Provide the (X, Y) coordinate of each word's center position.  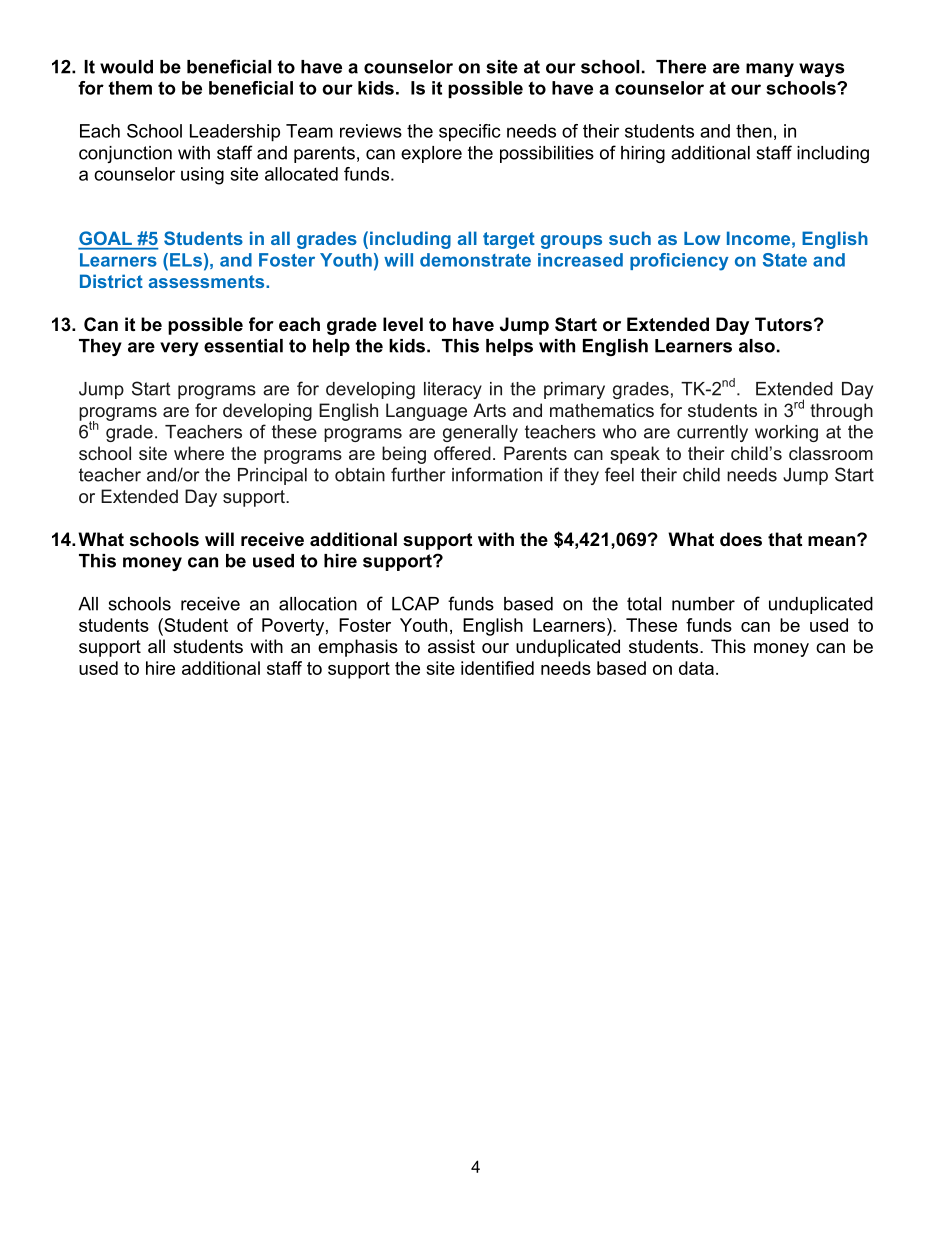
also (757, 346)
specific (470, 133)
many (770, 70)
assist (451, 646)
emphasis (358, 648)
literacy (453, 390)
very (179, 349)
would (126, 67)
